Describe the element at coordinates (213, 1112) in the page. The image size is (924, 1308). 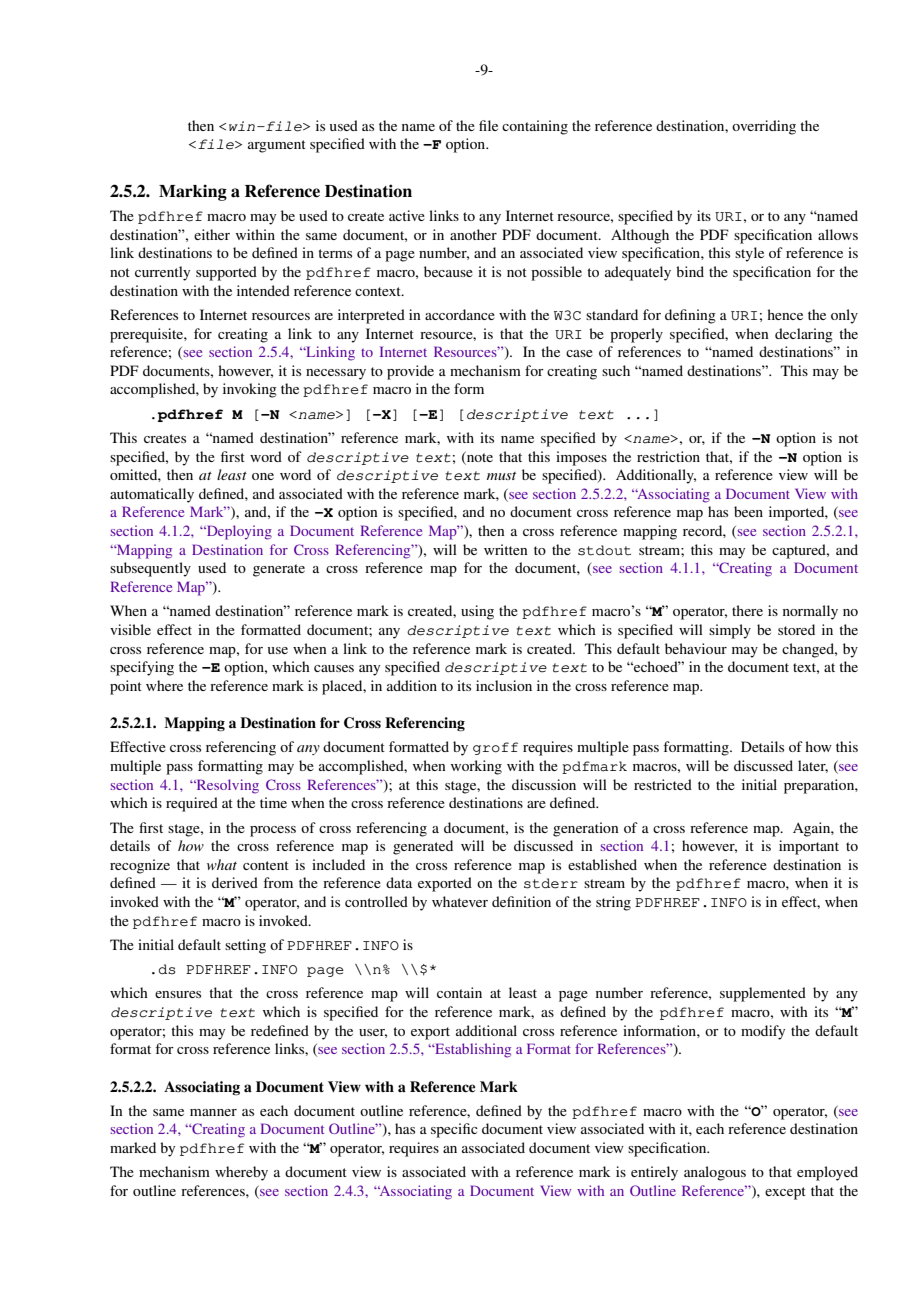
I see `manner` at that location.
